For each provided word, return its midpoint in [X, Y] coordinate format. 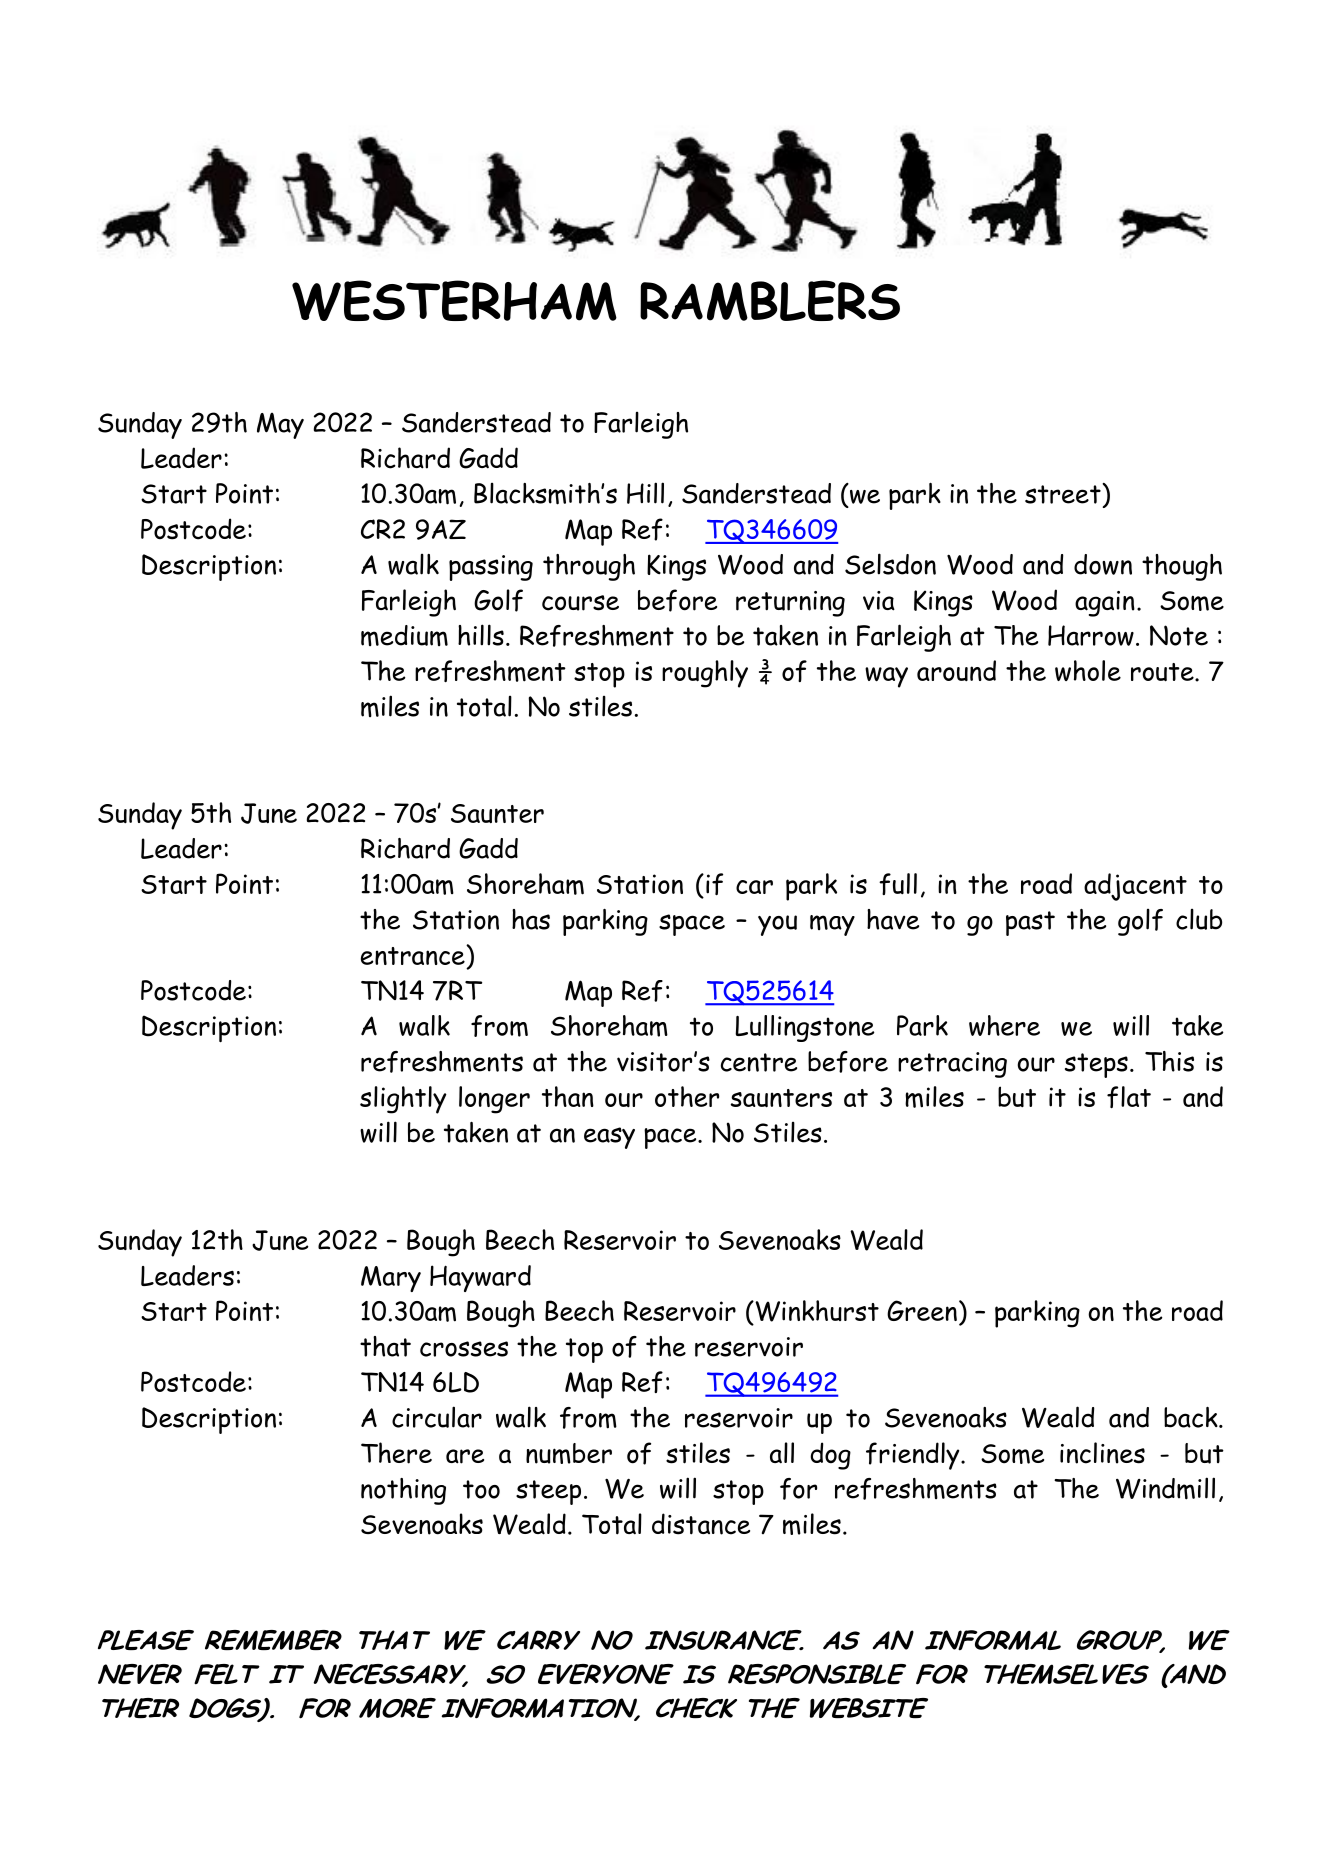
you [777, 925]
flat [1129, 1097]
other [687, 1096]
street [1064, 493]
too [481, 1489]
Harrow [1091, 635]
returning [790, 604]
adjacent [1135, 887]
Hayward [480, 1278]
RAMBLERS [770, 300]
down [1103, 564]
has [531, 919]
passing [491, 568]
